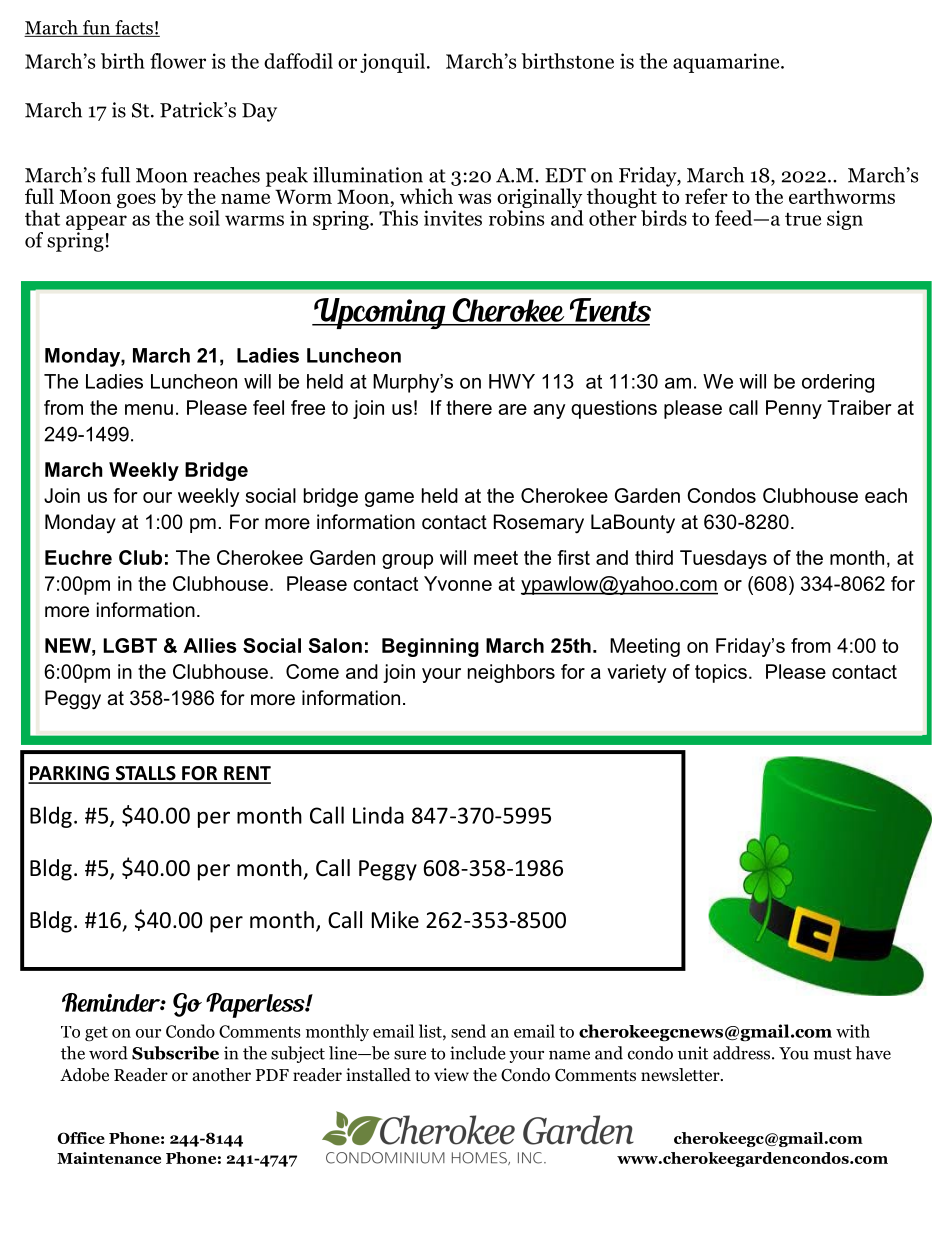  I want to click on Maintenance, so click(109, 1158).
